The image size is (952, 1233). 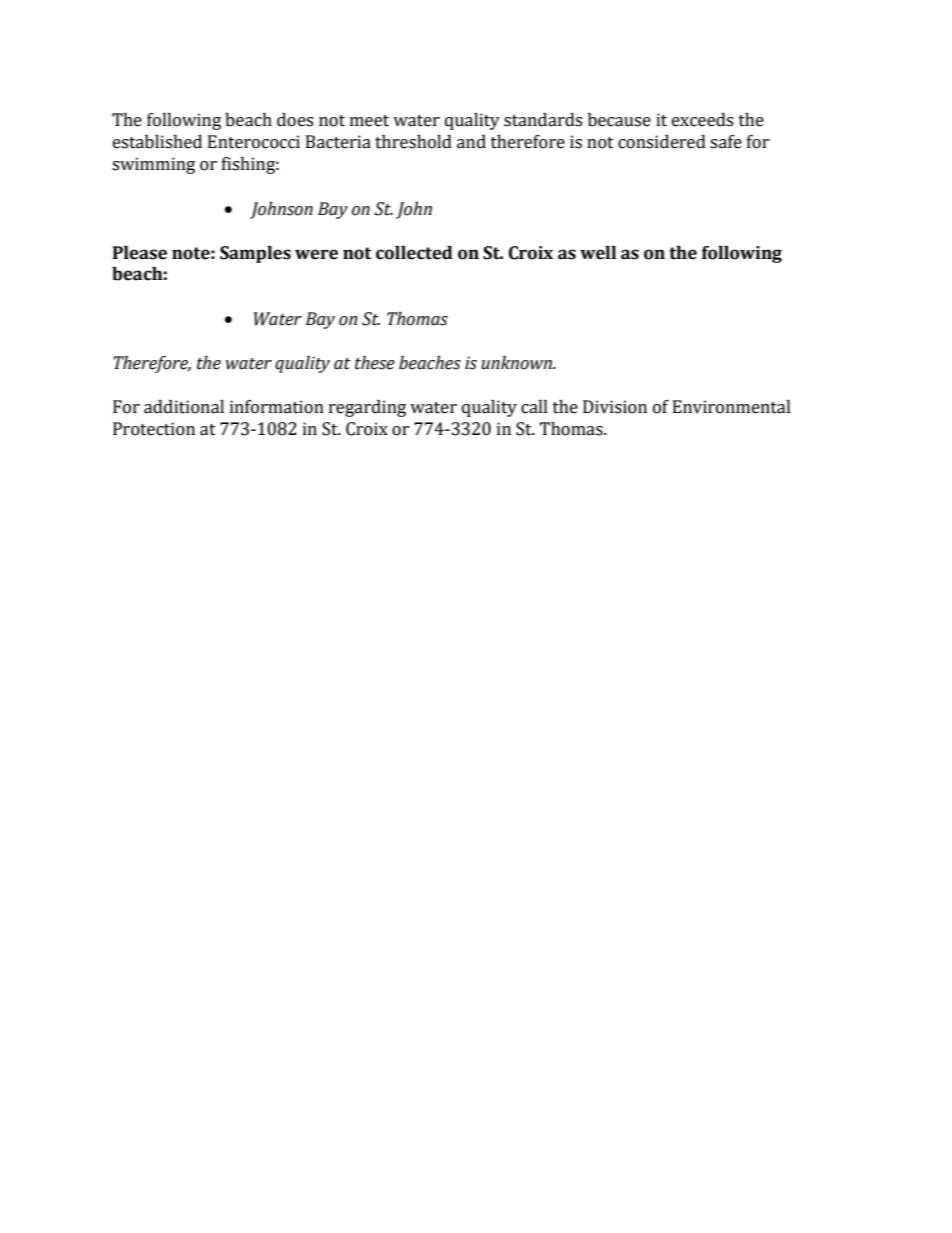 I want to click on Enterococci, so click(x=254, y=142).
